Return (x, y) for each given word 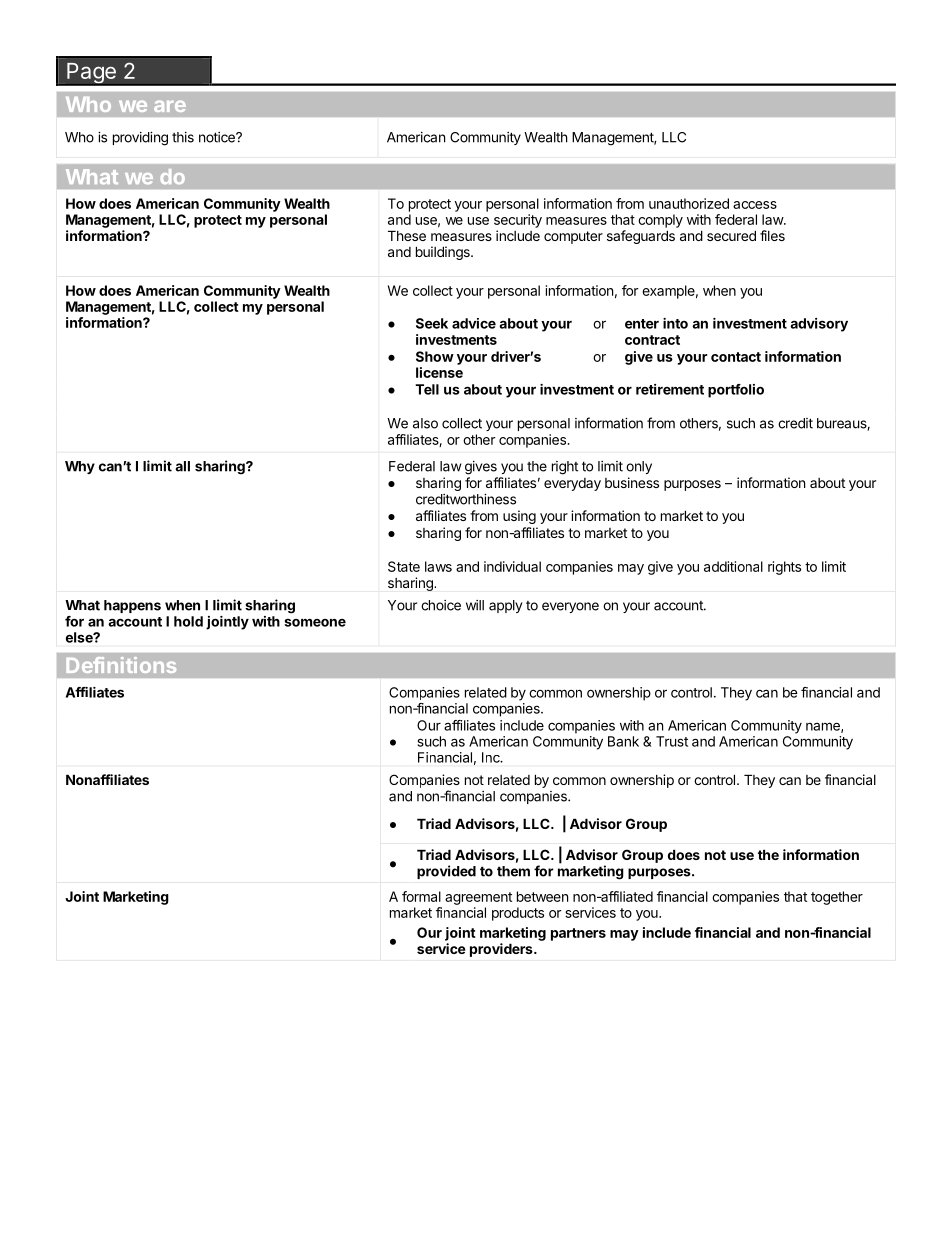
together (837, 898)
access (755, 205)
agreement (478, 898)
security (518, 221)
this (183, 137)
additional (733, 566)
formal (421, 896)
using (519, 517)
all (182, 466)
